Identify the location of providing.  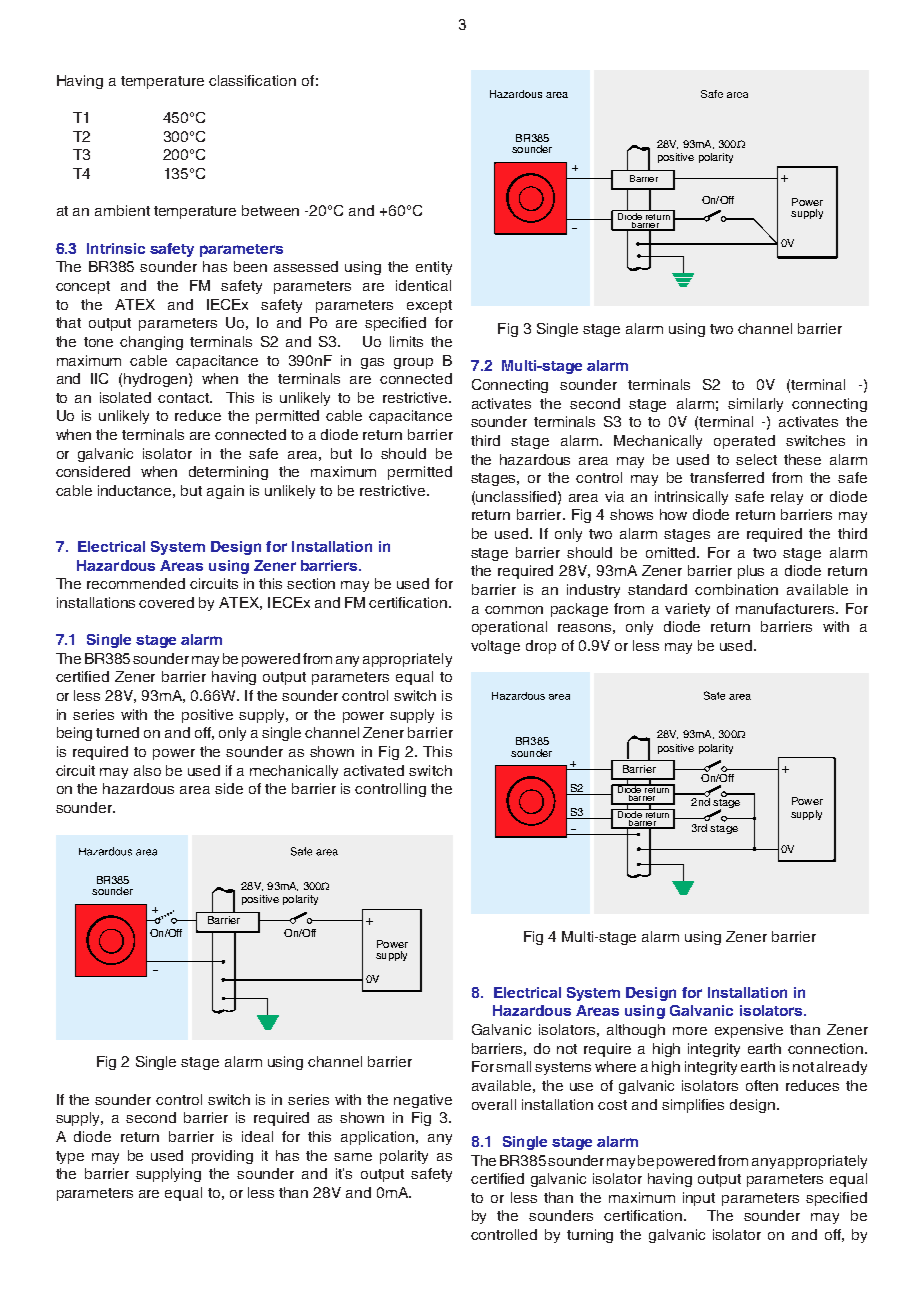
(222, 1157).
